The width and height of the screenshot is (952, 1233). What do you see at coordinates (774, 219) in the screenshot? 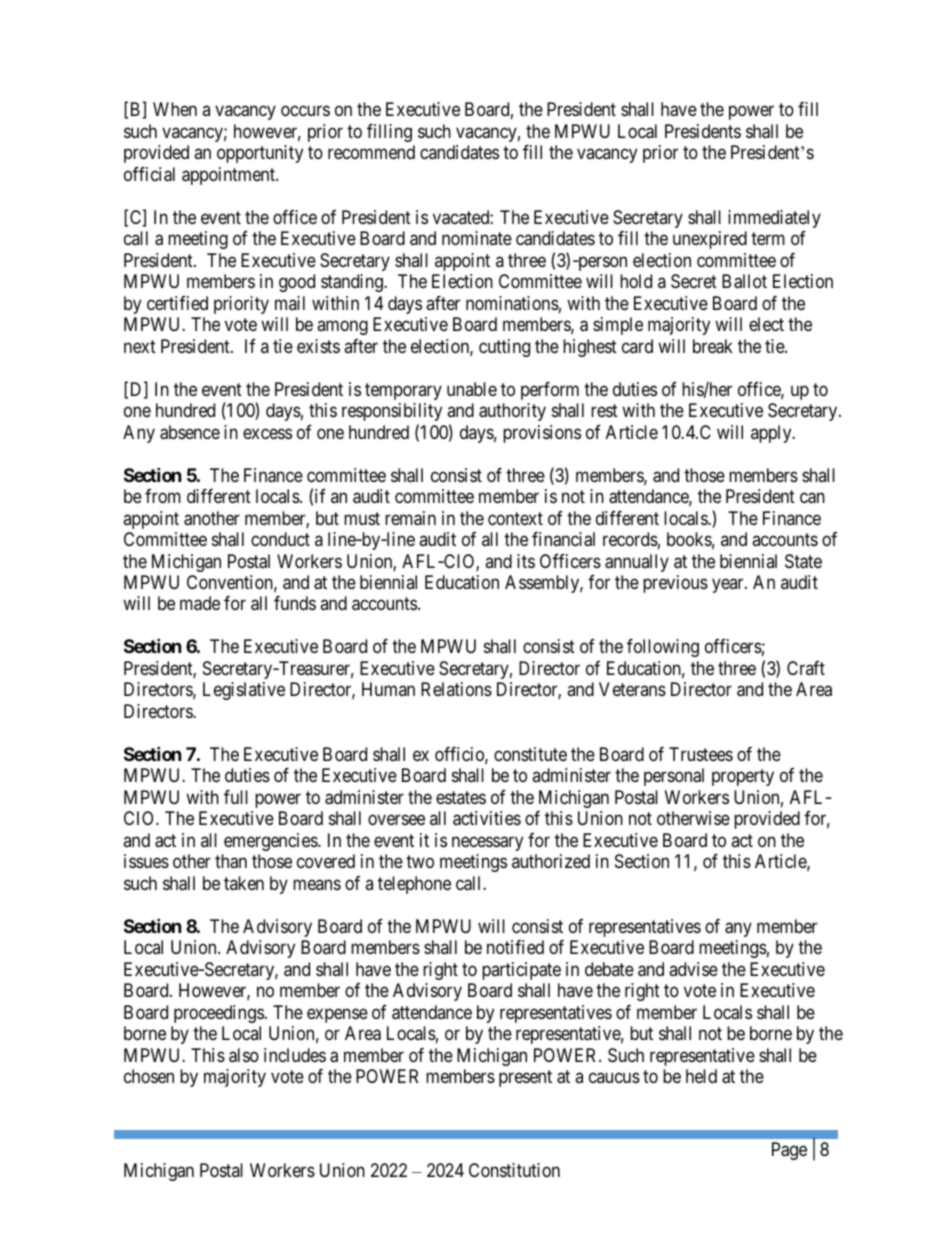
I see `immediately` at bounding box center [774, 219].
